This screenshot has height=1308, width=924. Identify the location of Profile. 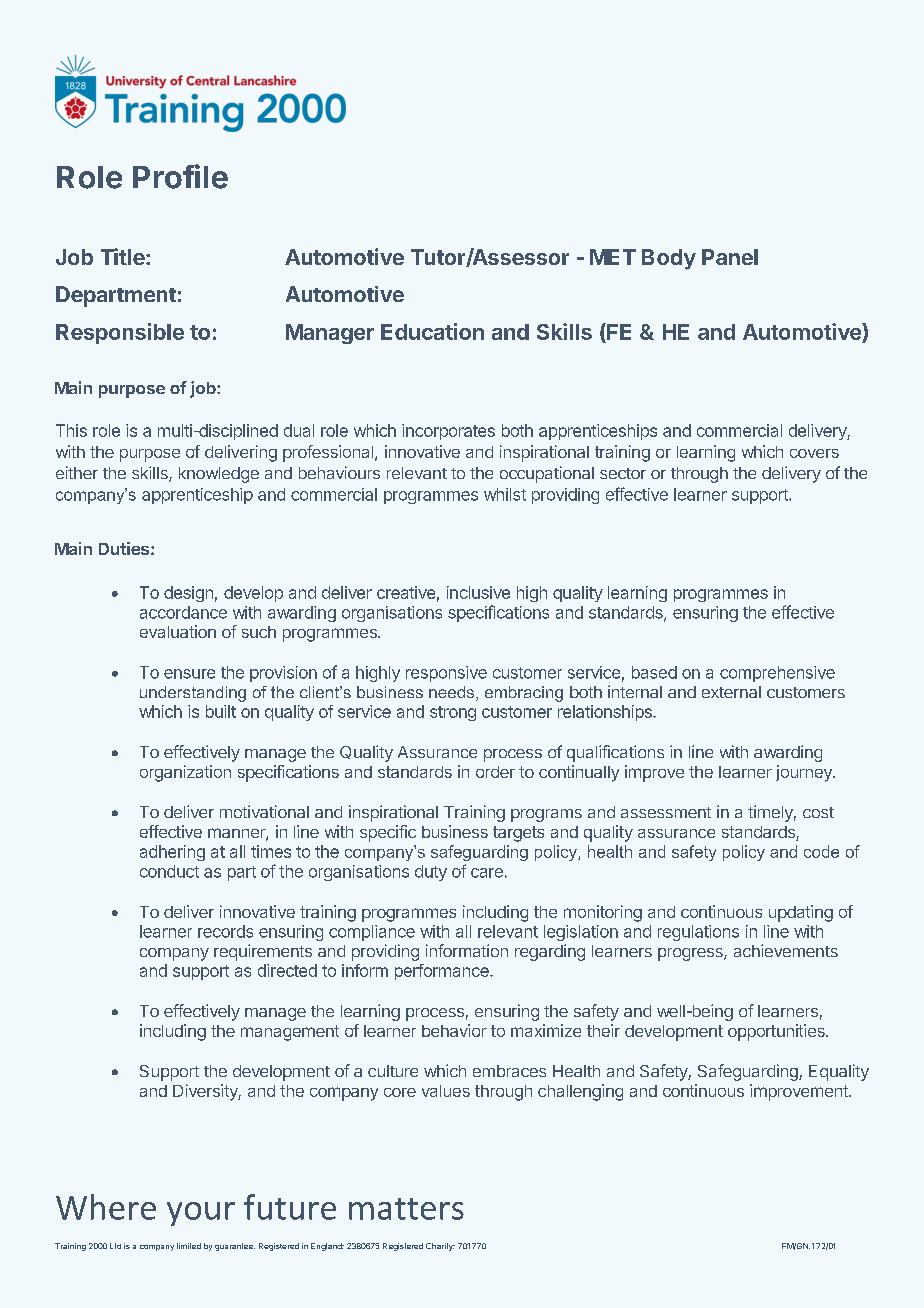
(180, 176).
